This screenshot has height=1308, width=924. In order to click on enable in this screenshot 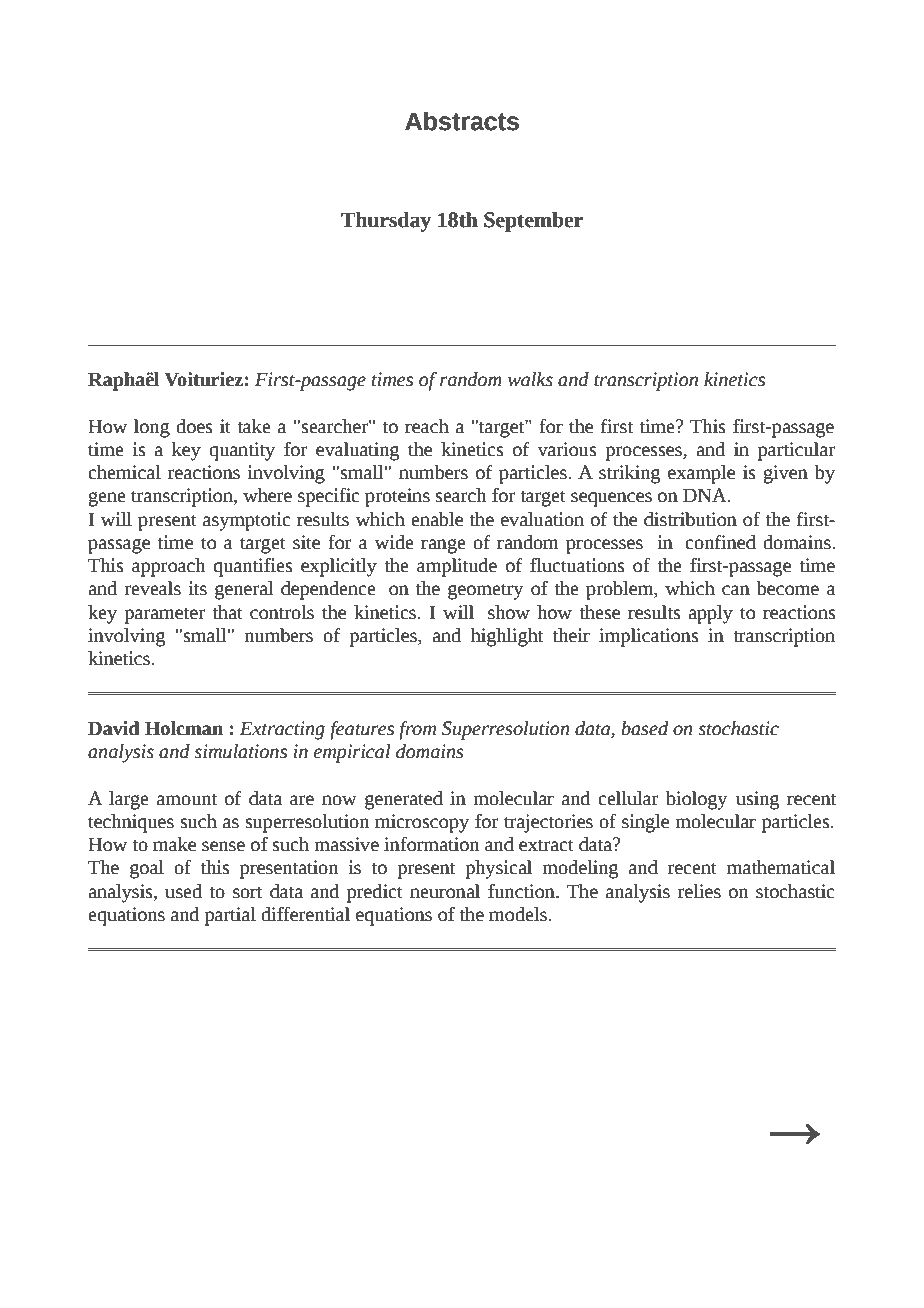, I will do `click(437, 519)`.
